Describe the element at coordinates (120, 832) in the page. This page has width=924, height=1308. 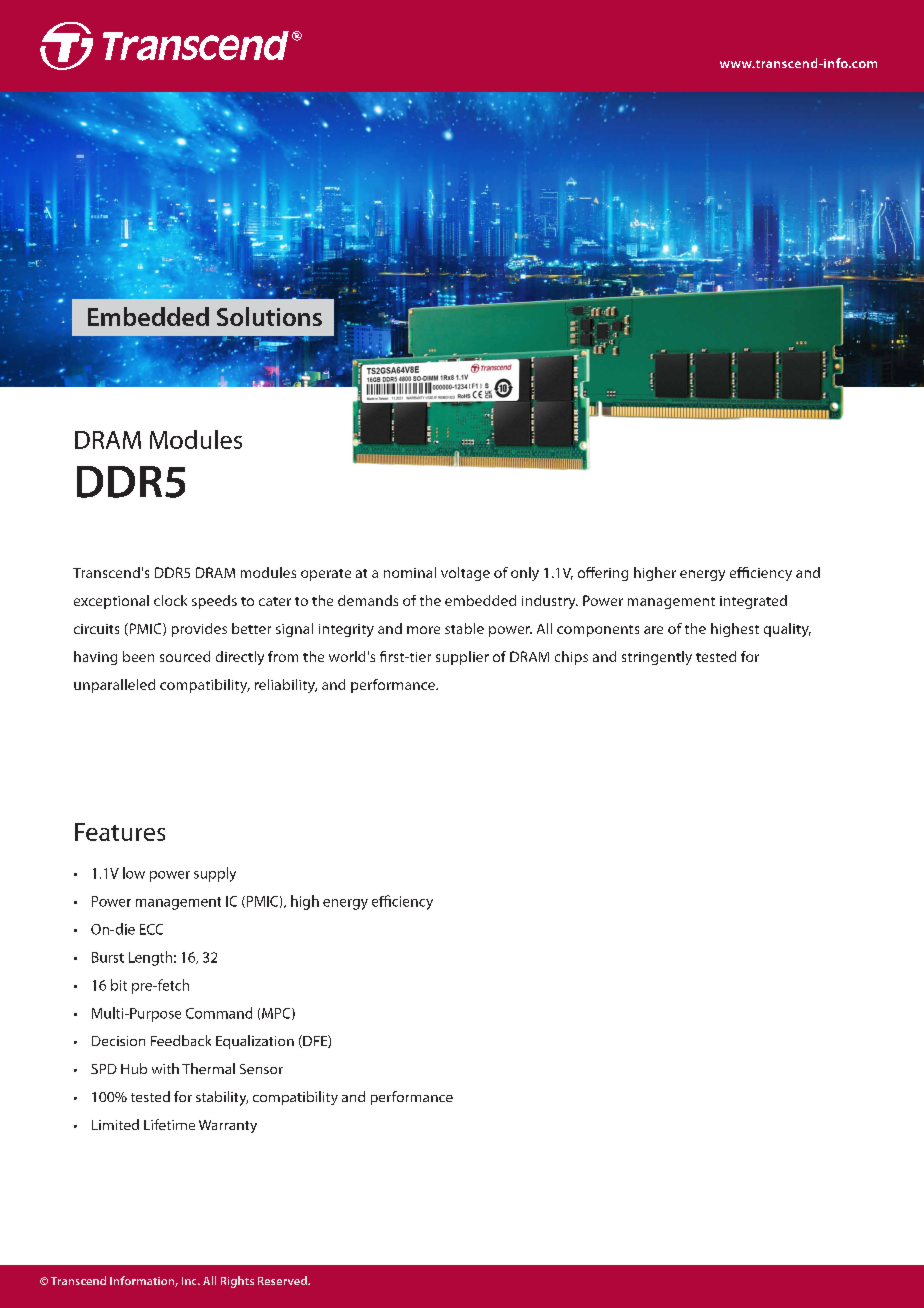
I see `Features` at that location.
